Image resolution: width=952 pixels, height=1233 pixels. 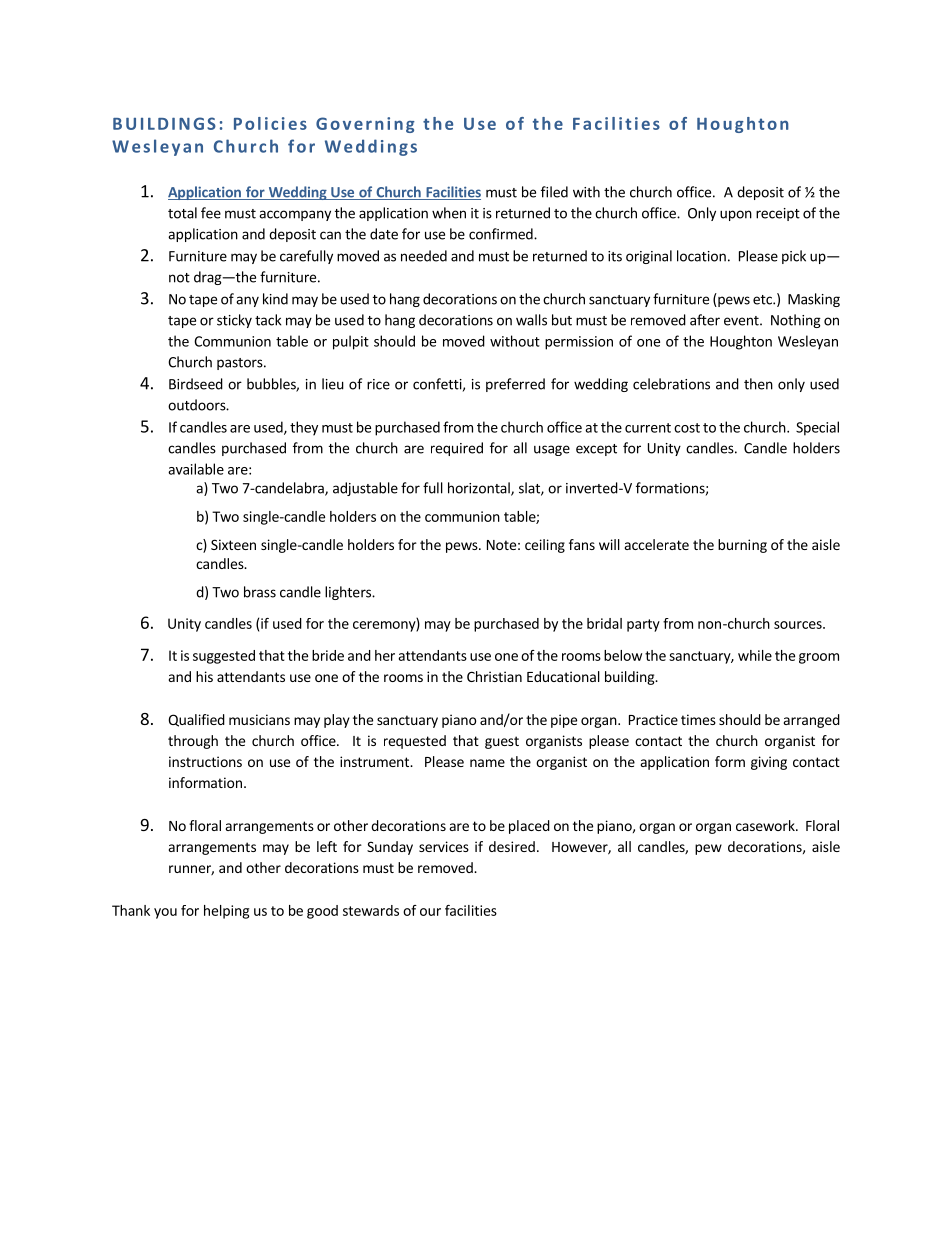 What do you see at coordinates (449, 213) in the screenshot?
I see `when` at bounding box center [449, 213].
